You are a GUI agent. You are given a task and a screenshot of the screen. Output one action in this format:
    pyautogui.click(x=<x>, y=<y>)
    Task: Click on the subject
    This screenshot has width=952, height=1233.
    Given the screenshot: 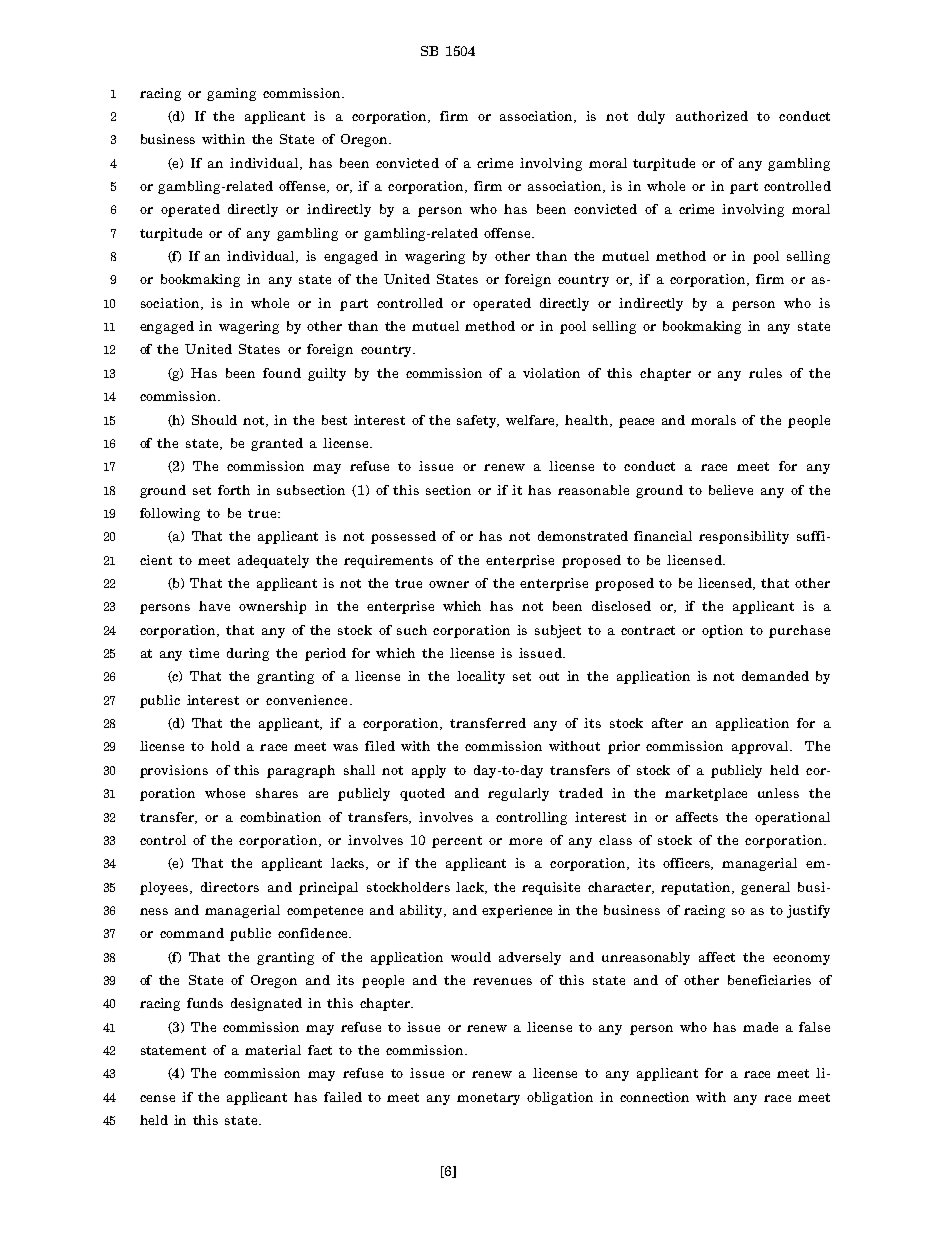 What is the action you would take?
    pyautogui.click(x=558, y=631)
